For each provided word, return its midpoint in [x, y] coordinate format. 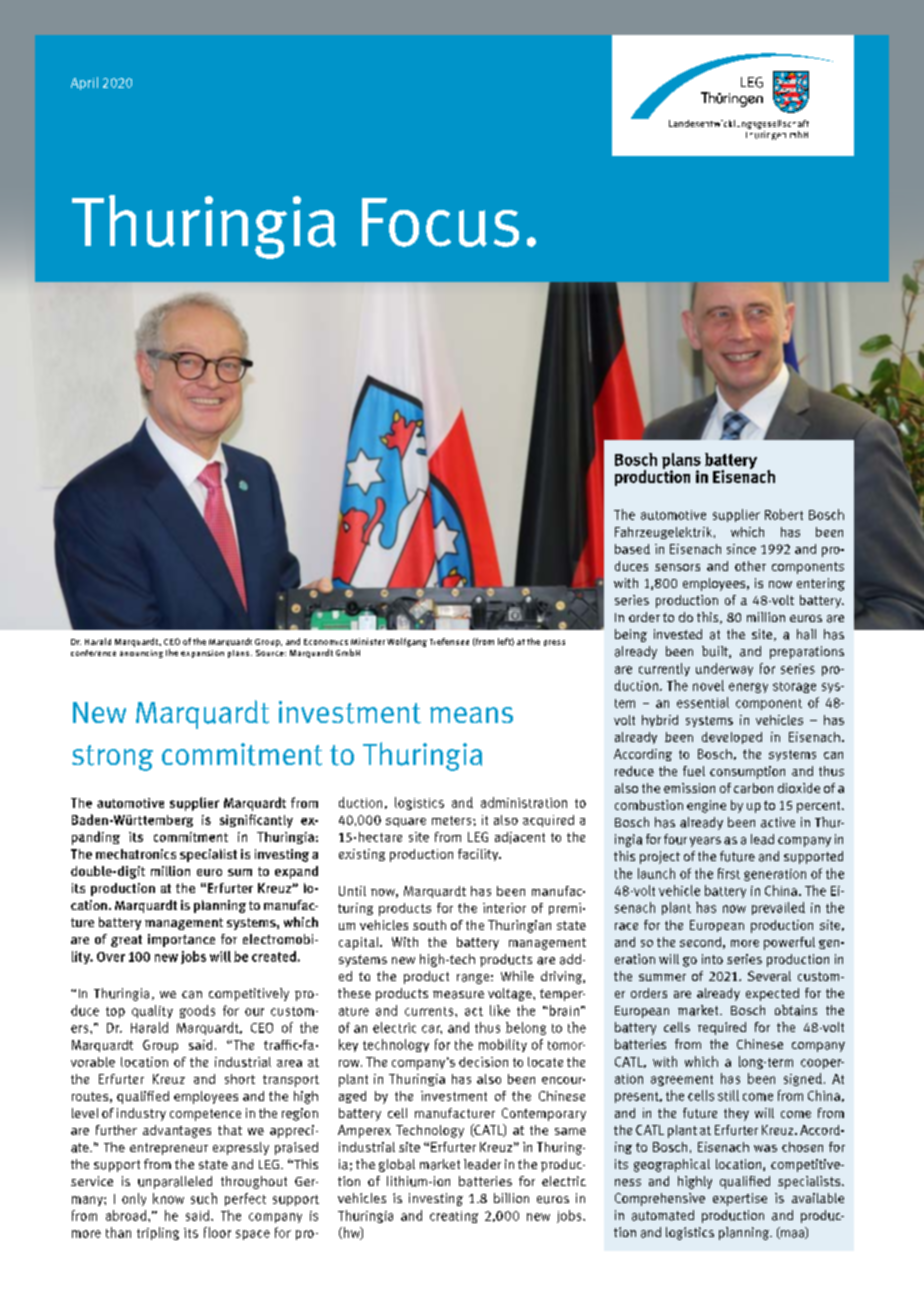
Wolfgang [407, 642]
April [84, 83]
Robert [784, 514]
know [168, 1198]
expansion [202, 654]
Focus [440, 222]
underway [724, 669]
